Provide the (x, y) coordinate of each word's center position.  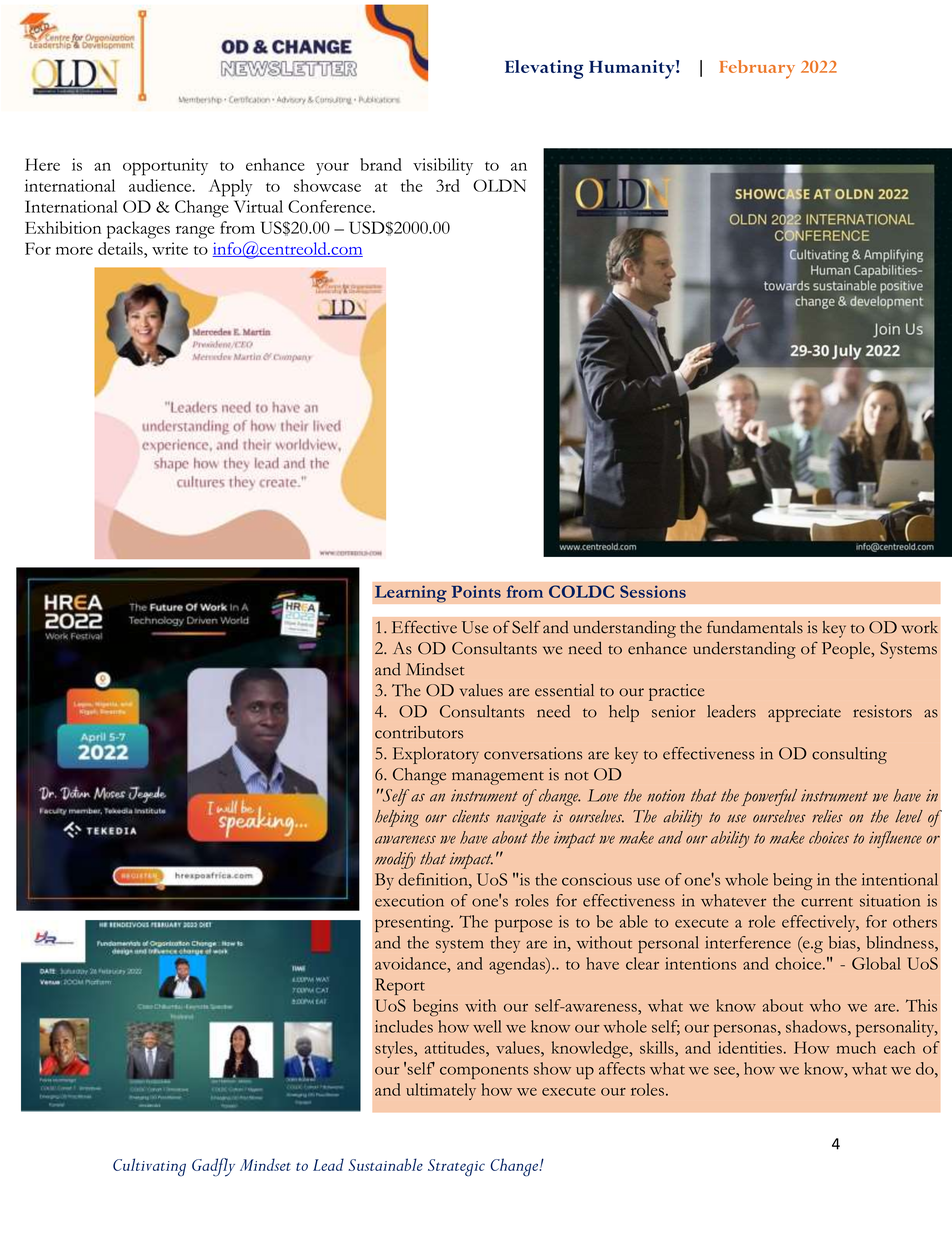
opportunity (165, 167)
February (757, 69)
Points (476, 591)
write (170, 248)
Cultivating (149, 1167)
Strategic (456, 1168)
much (856, 1047)
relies (827, 816)
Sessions (653, 591)
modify (395, 860)
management (498, 778)
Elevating (544, 69)
